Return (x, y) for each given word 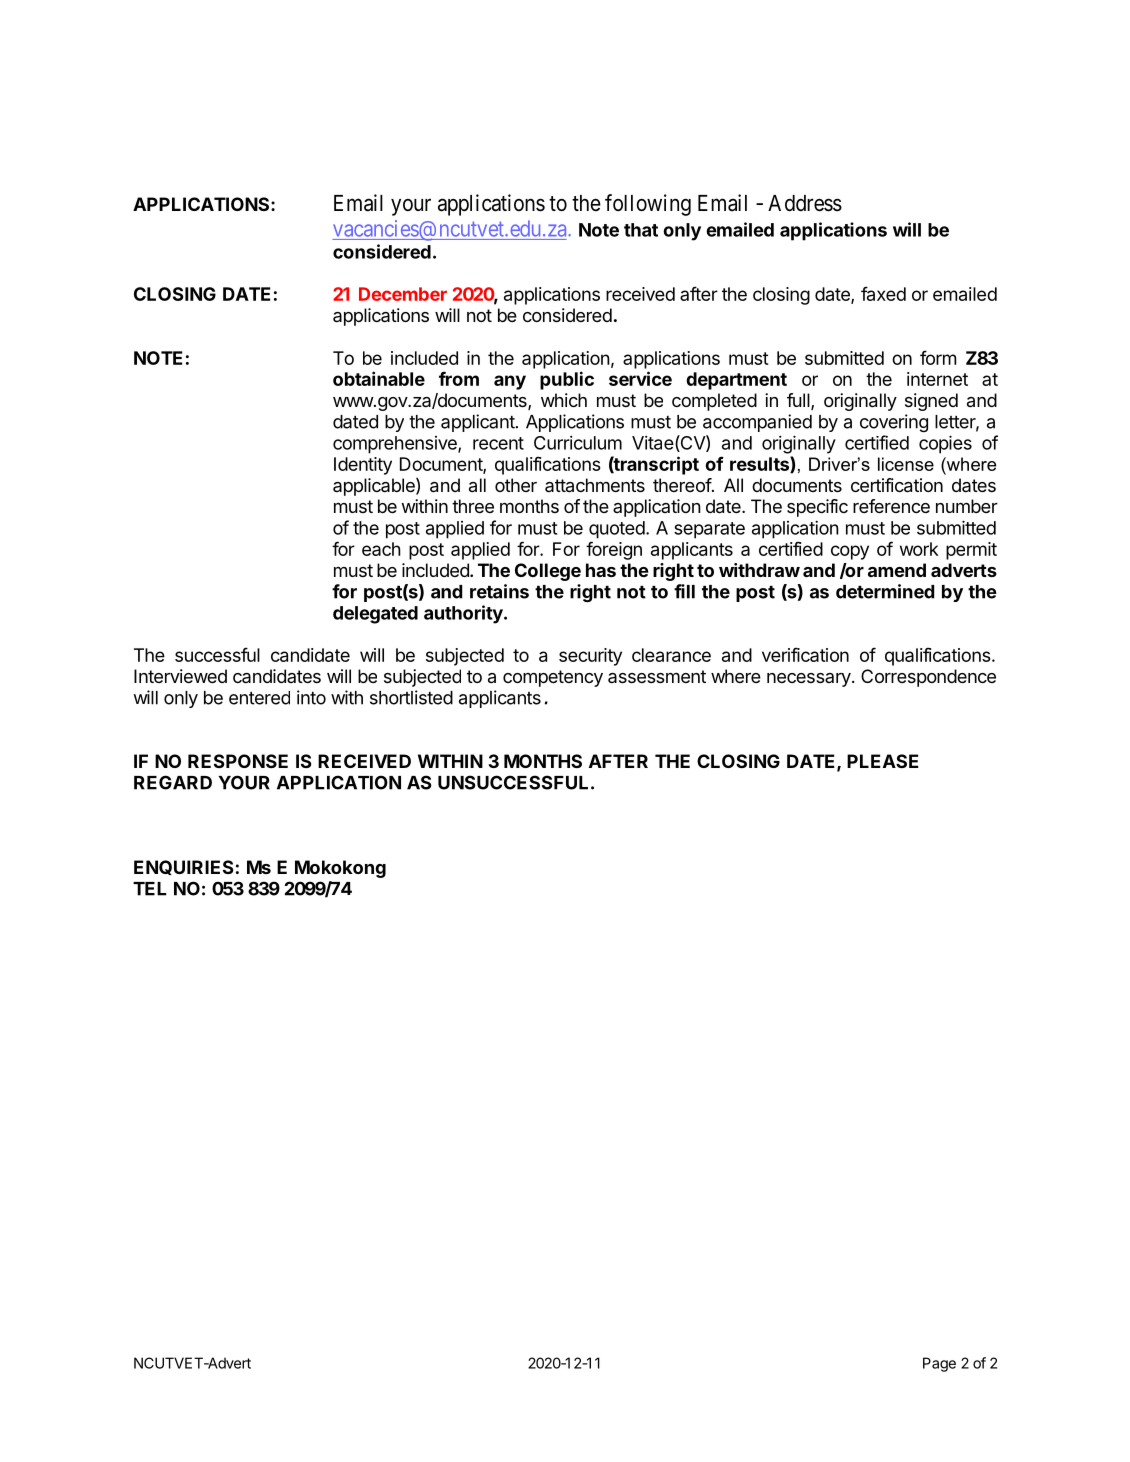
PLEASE (882, 761)
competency (553, 678)
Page (939, 1364)
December (403, 294)
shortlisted (411, 697)
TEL (150, 889)
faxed (883, 293)
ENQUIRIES (184, 867)
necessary (810, 680)
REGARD (173, 782)
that (641, 230)
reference (891, 506)
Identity (363, 466)
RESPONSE (238, 761)
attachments (595, 485)
